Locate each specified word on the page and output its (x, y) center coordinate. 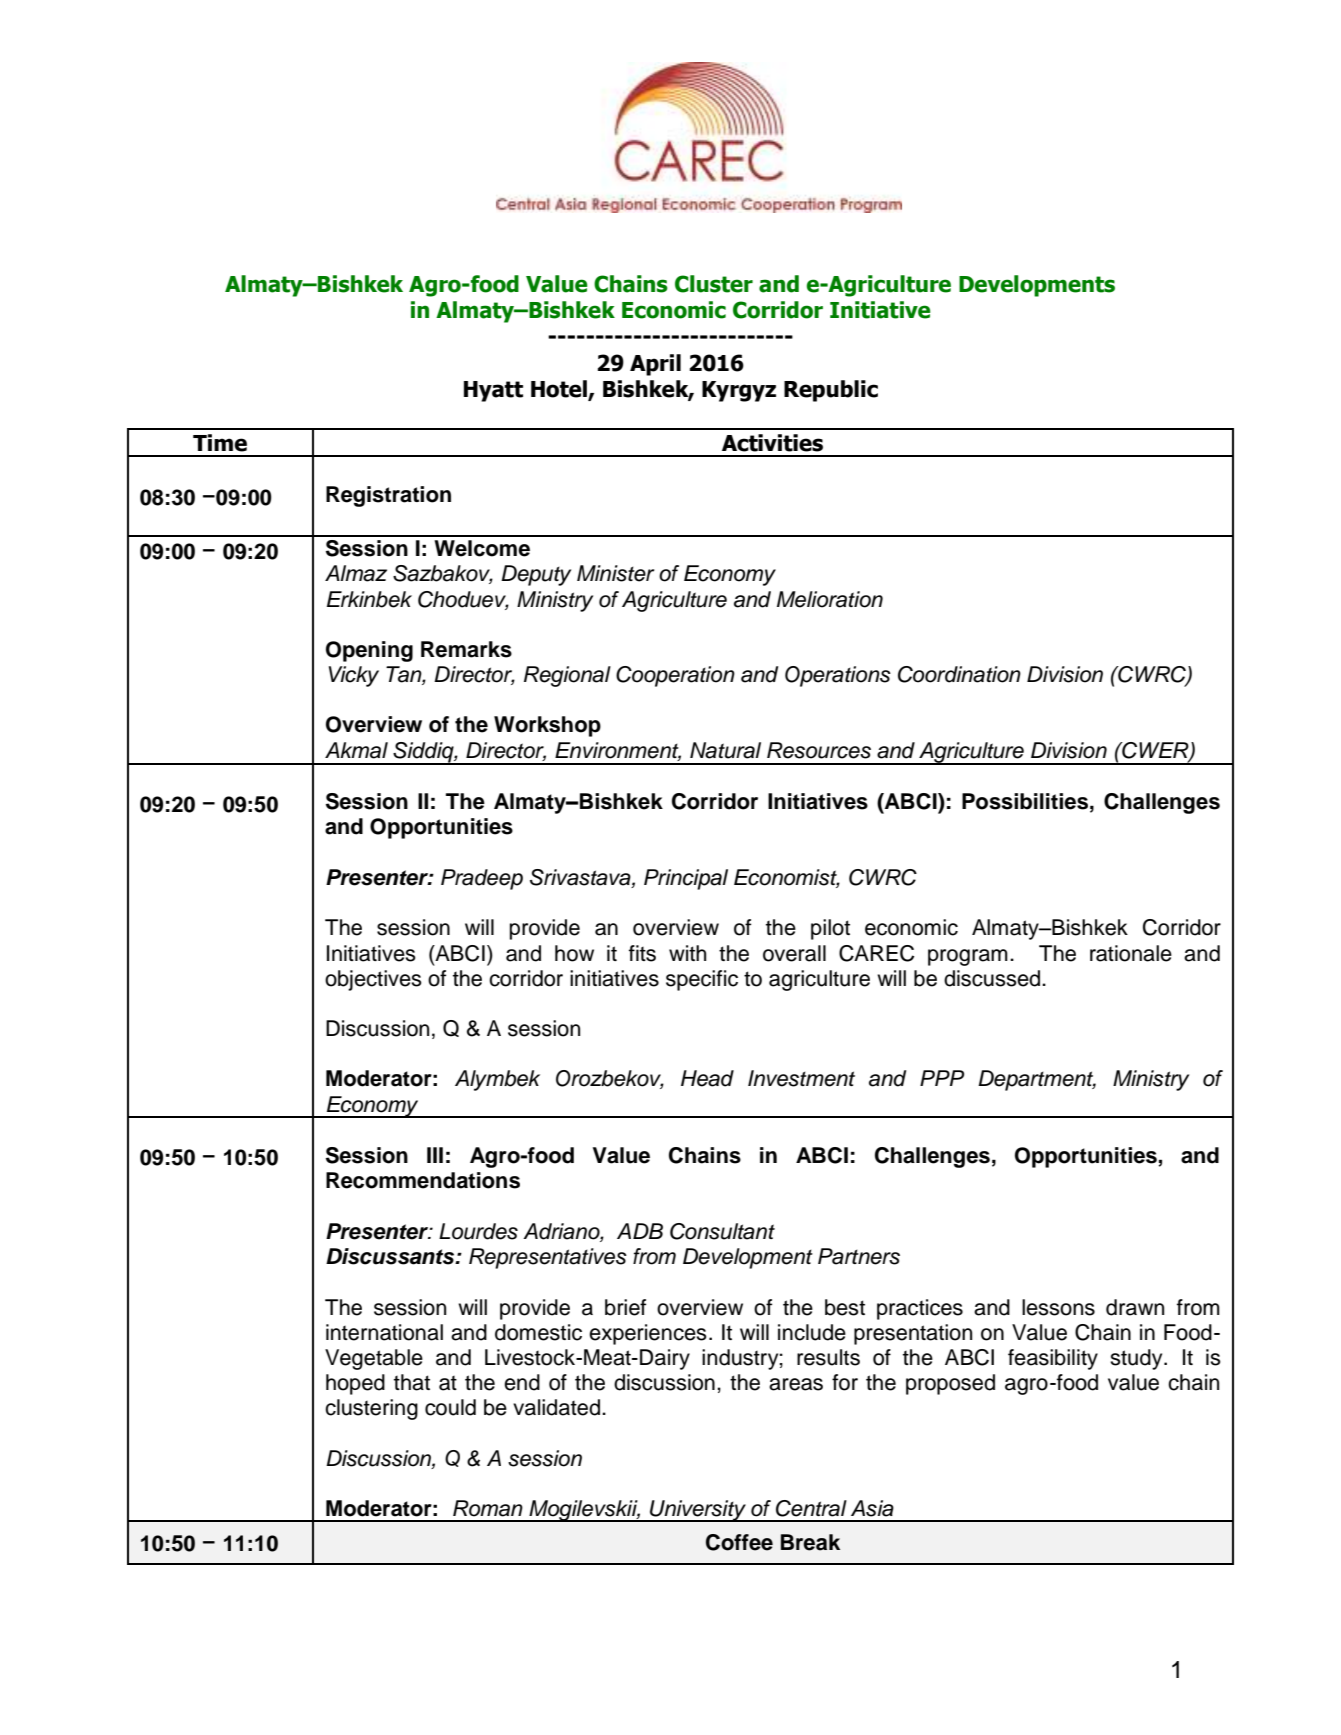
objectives (373, 980)
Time (220, 443)
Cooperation (675, 676)
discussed (993, 978)
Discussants (391, 1256)
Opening (369, 651)
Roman (488, 1508)
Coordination (959, 674)
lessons (1058, 1307)
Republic (831, 391)
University (698, 1511)
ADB (640, 1231)
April (655, 365)
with (687, 953)
